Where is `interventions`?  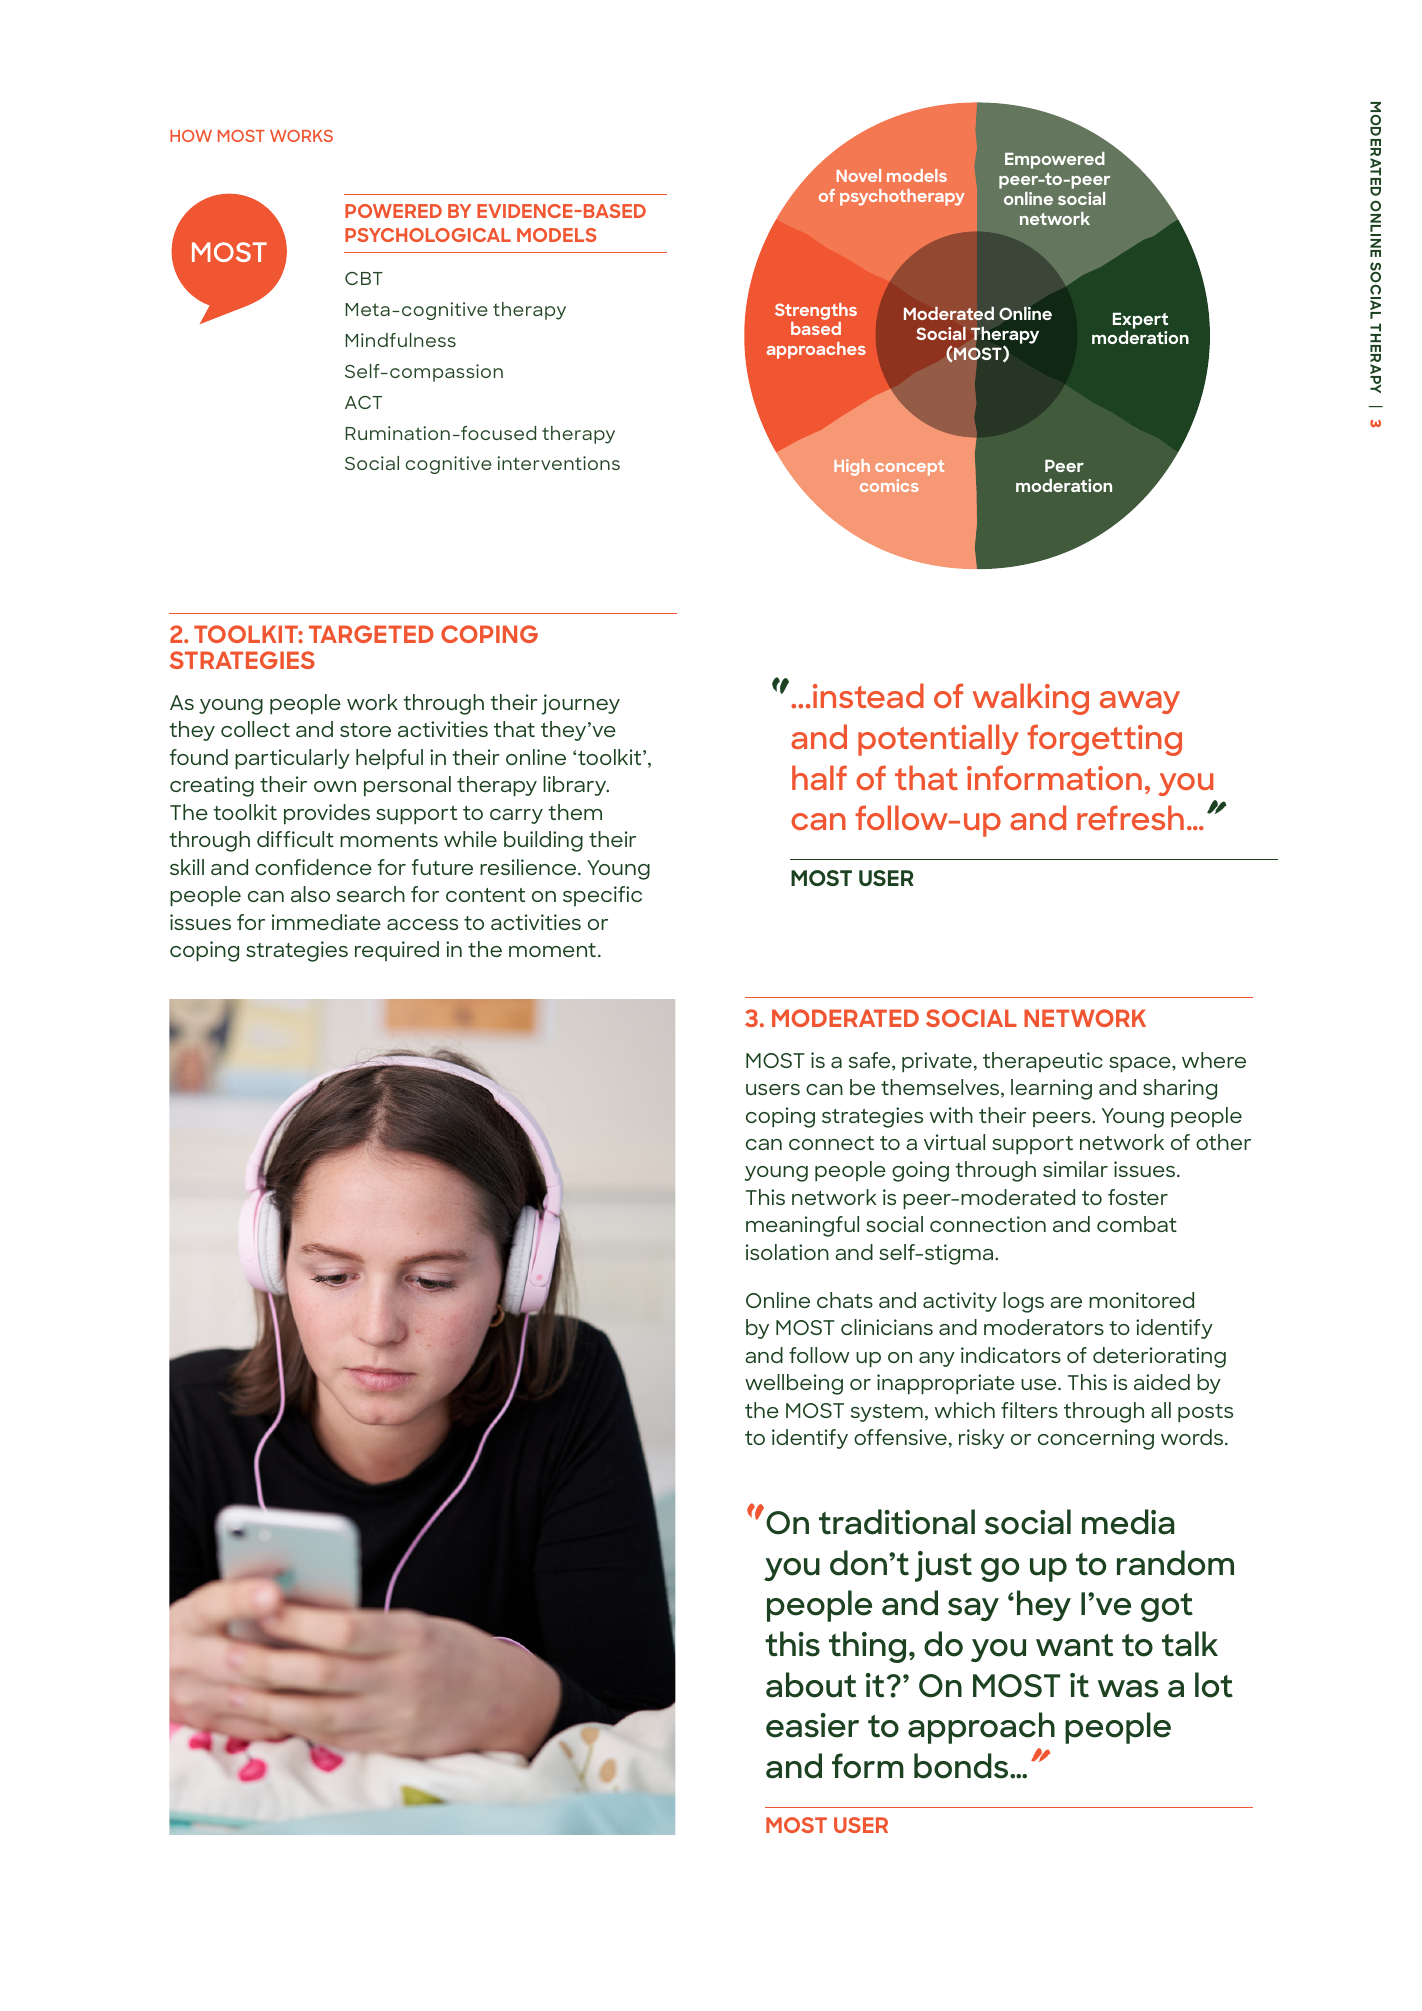 interventions is located at coordinates (558, 463).
